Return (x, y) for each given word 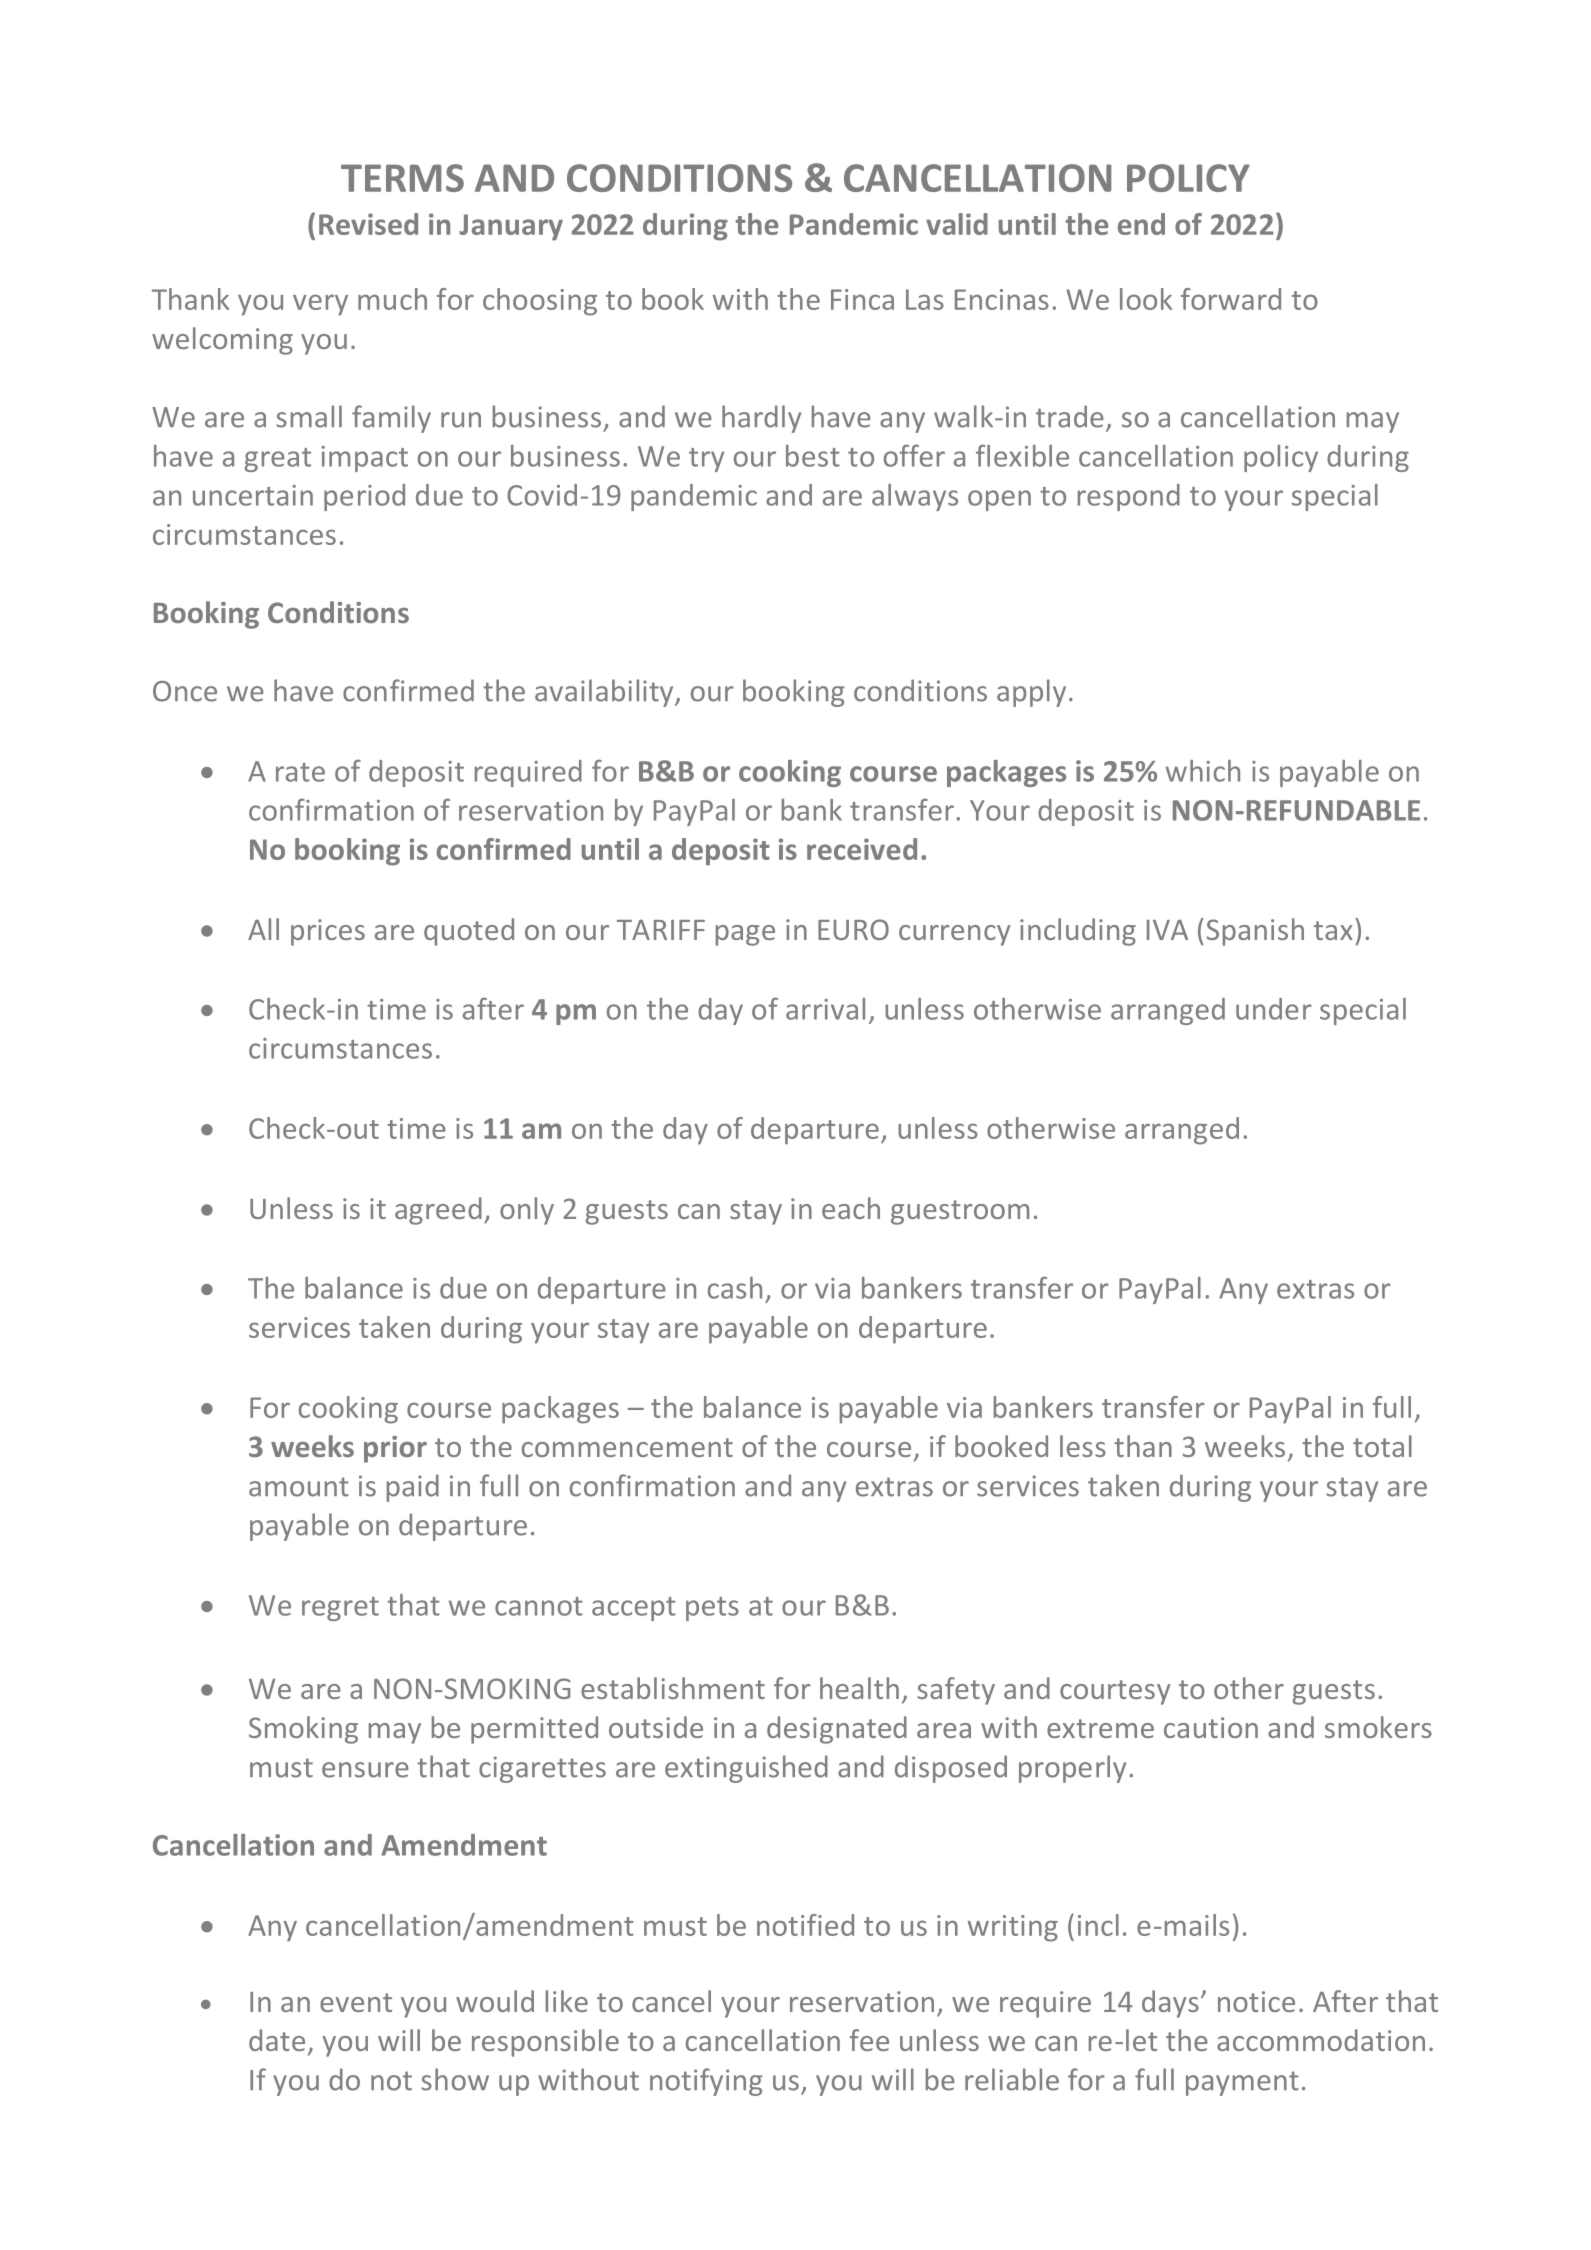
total (1382, 1446)
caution (1211, 1727)
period (364, 497)
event (356, 2002)
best (813, 456)
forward (1231, 299)
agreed (438, 1211)
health (859, 1688)
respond (1129, 497)
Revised (368, 224)
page (745, 935)
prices (328, 932)
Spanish (1255, 932)
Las (925, 299)
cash (735, 1288)
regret (340, 1609)
